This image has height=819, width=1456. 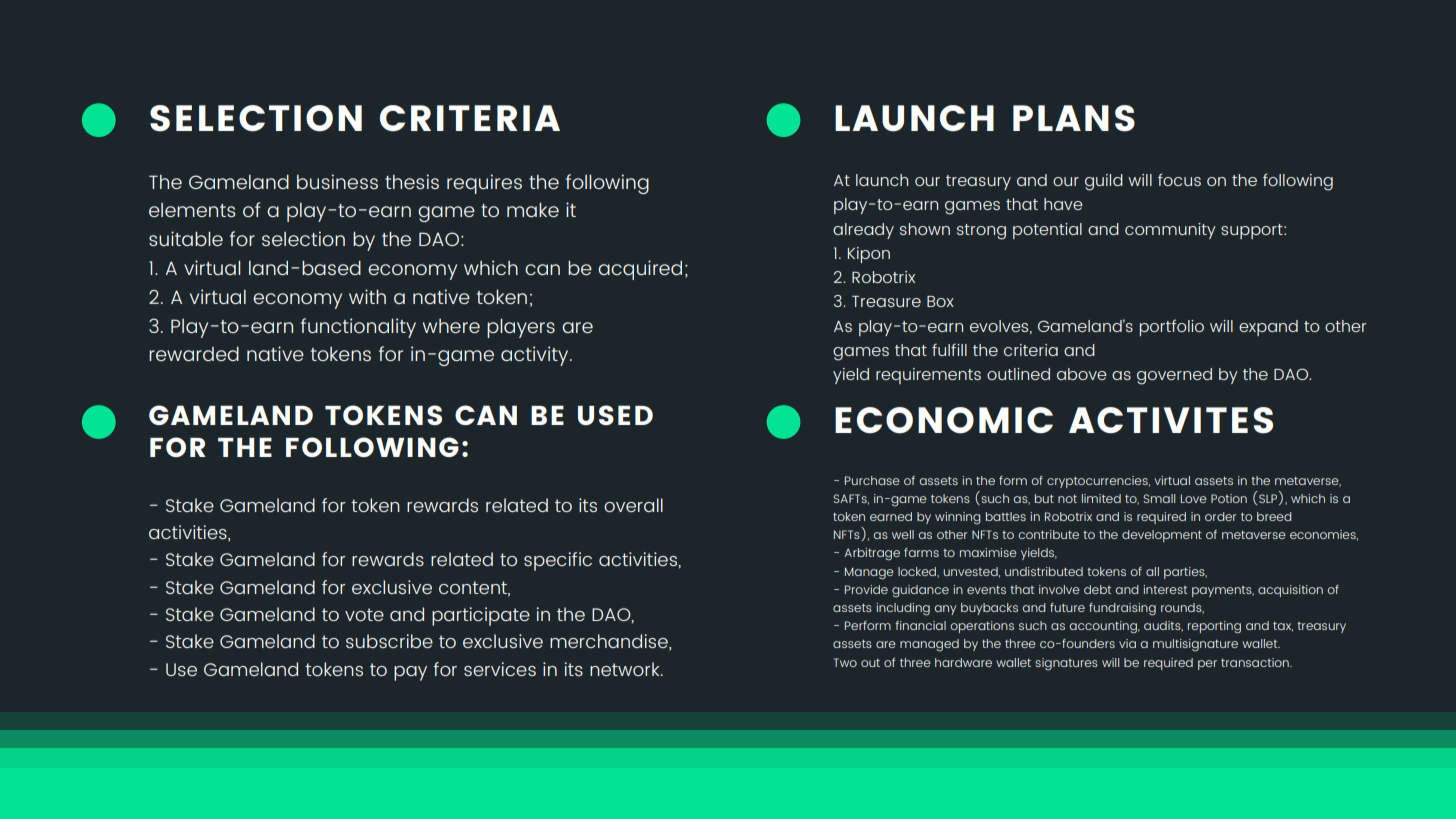 What do you see at coordinates (367, 296) in the image?
I see `with` at bounding box center [367, 296].
